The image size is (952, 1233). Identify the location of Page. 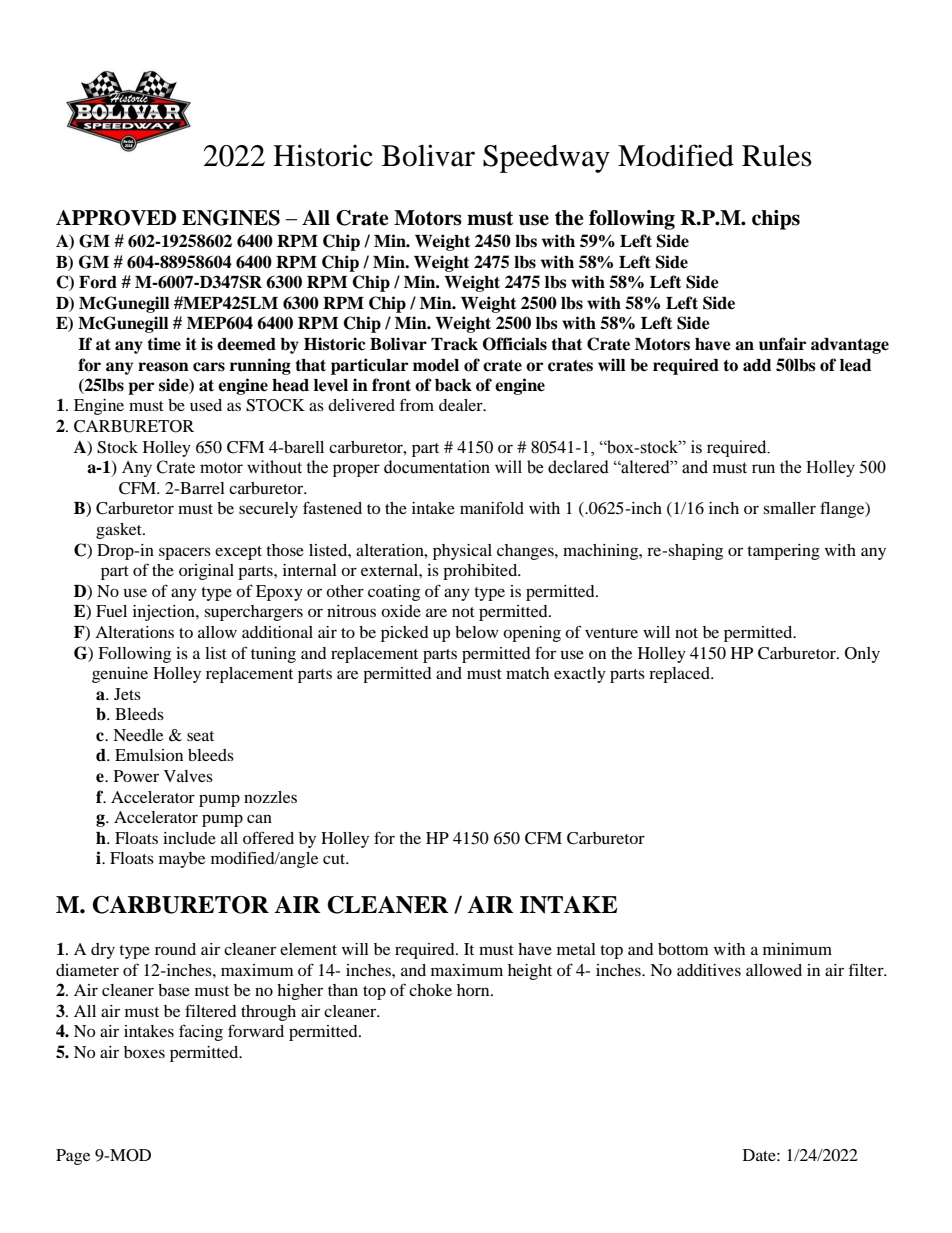
(73, 1157).
